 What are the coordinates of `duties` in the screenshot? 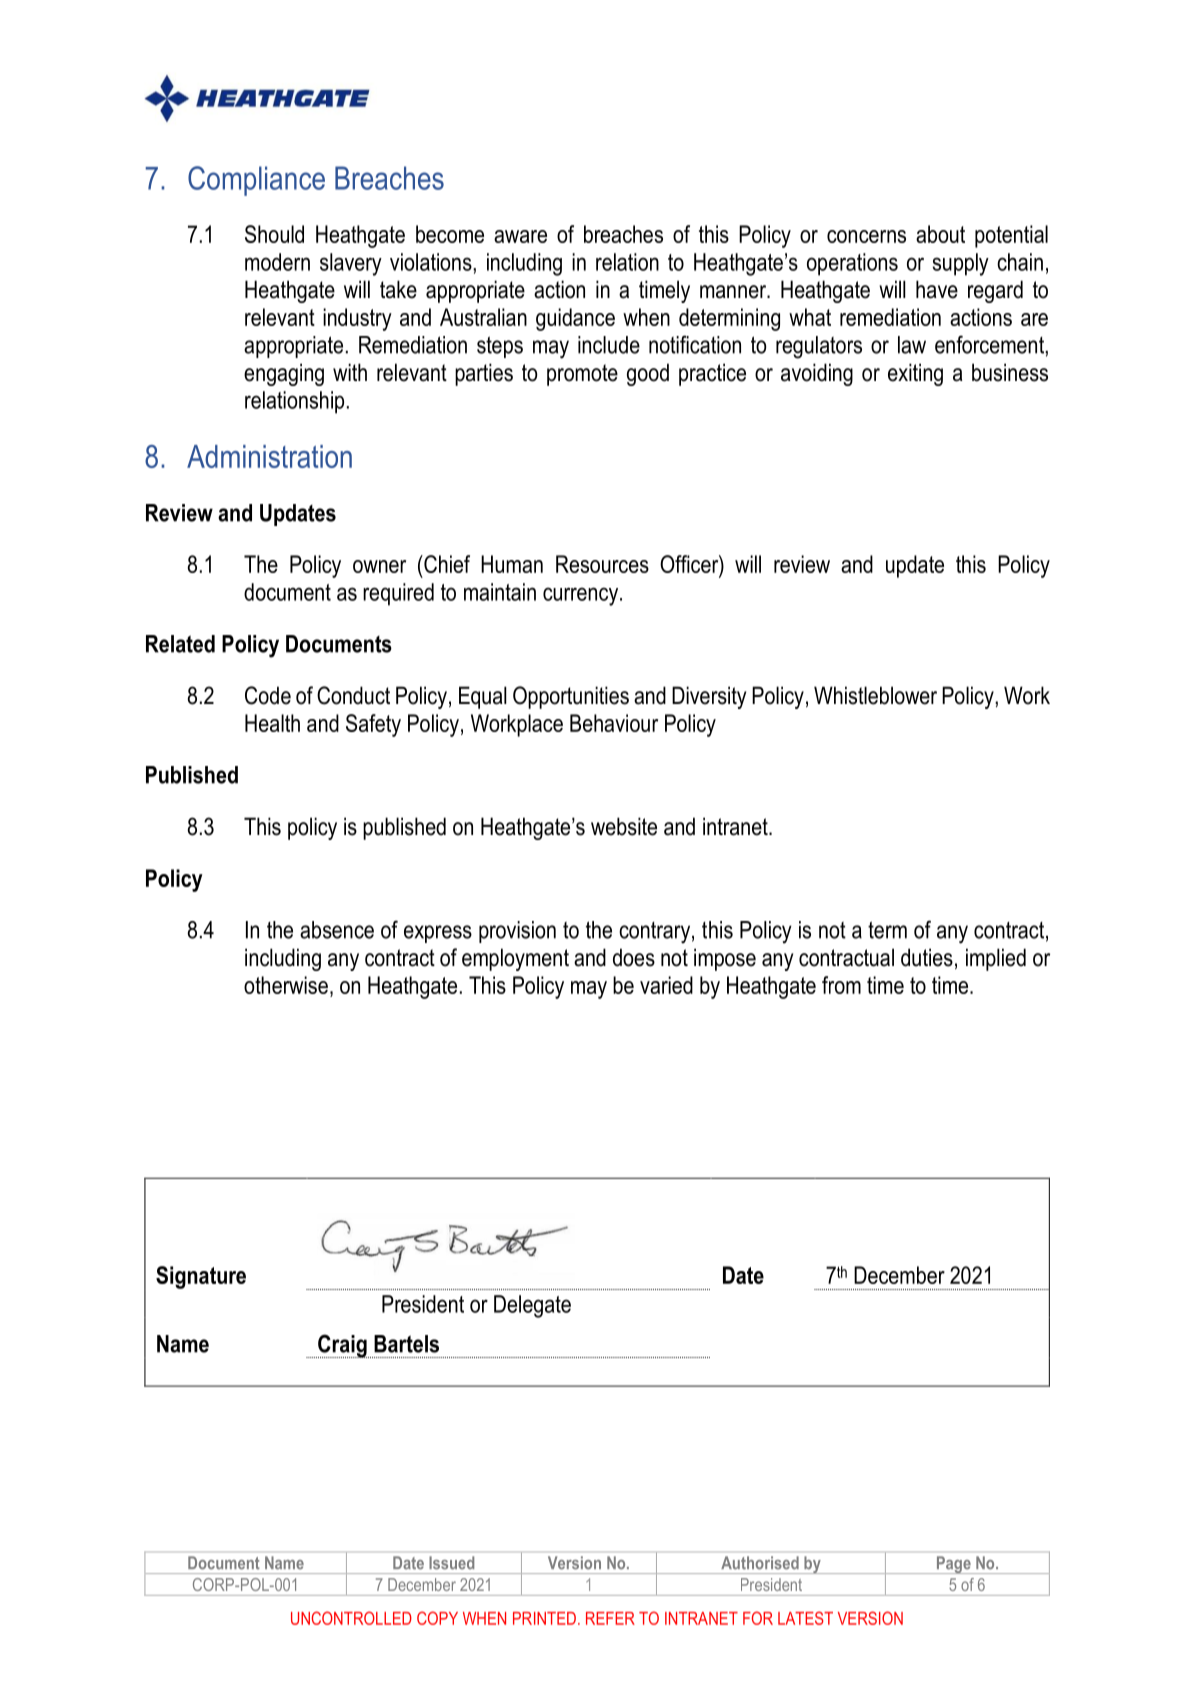 It's located at (927, 957).
